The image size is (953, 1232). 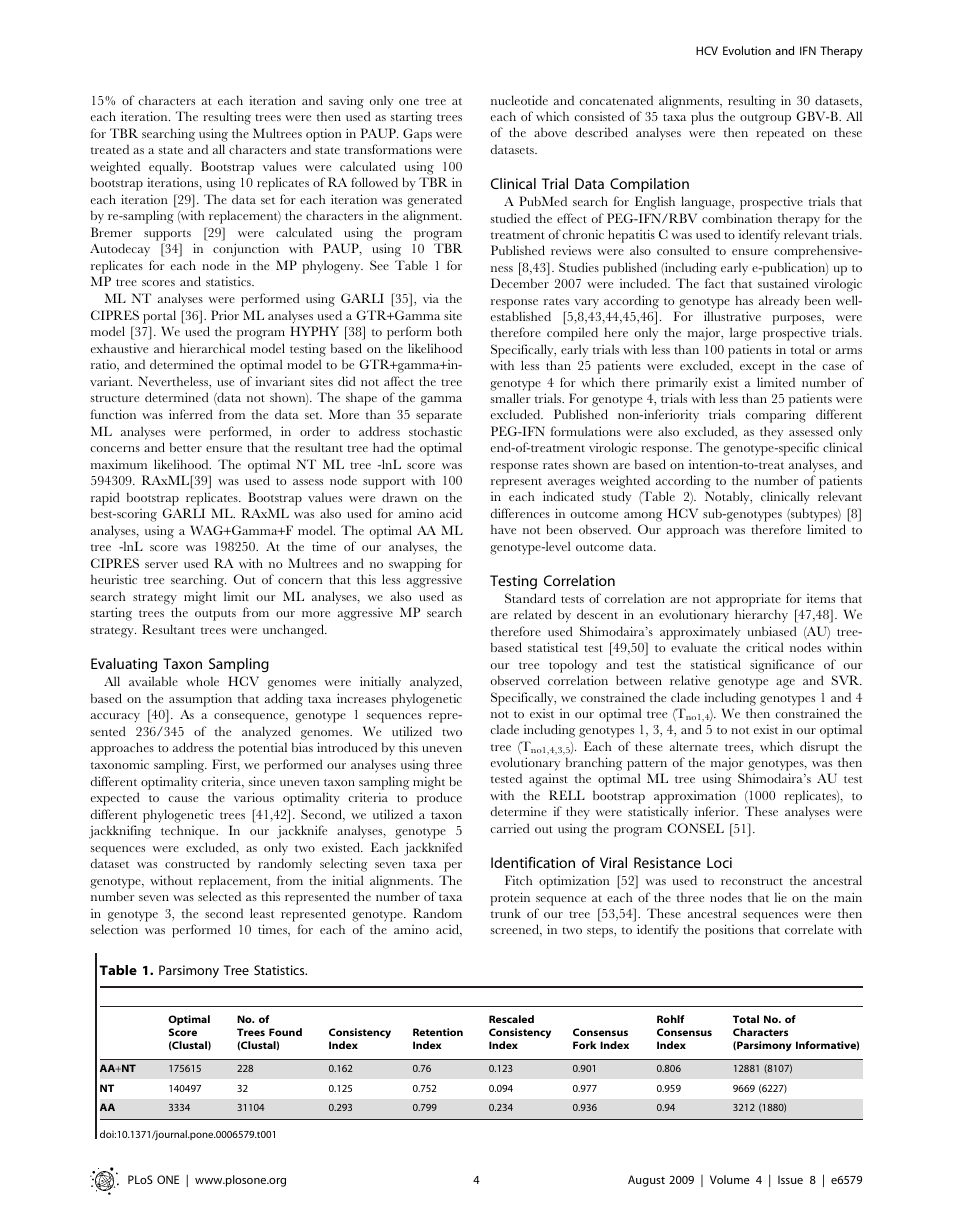 I want to click on smaller, so click(x=510, y=398).
